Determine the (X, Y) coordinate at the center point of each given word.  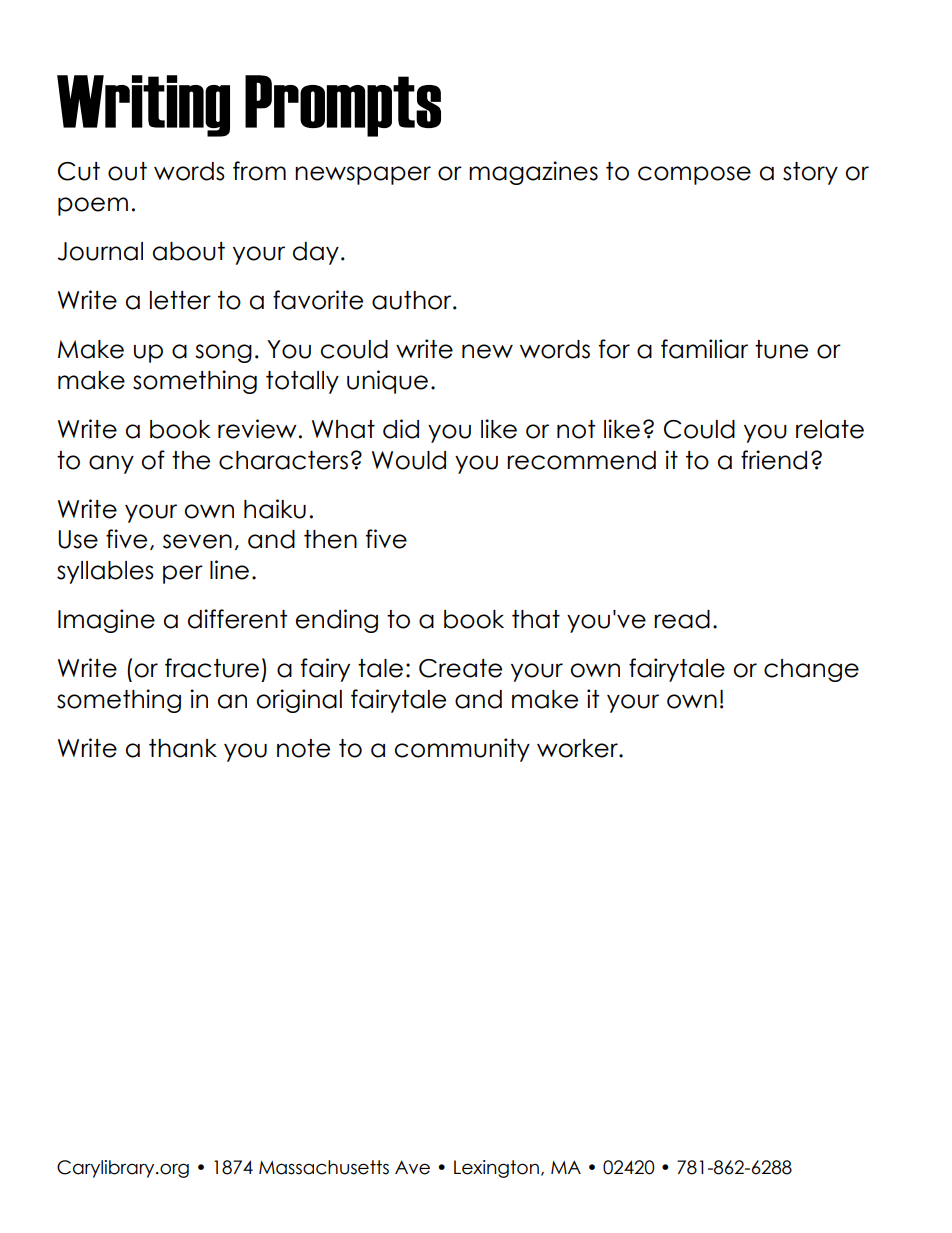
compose (694, 175)
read (682, 619)
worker (578, 748)
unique (387, 382)
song (223, 353)
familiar (704, 349)
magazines (533, 173)
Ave (412, 1167)
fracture (212, 668)
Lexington (496, 1169)
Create (460, 668)
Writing (143, 106)
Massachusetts (324, 1167)
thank (183, 748)
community (462, 750)
